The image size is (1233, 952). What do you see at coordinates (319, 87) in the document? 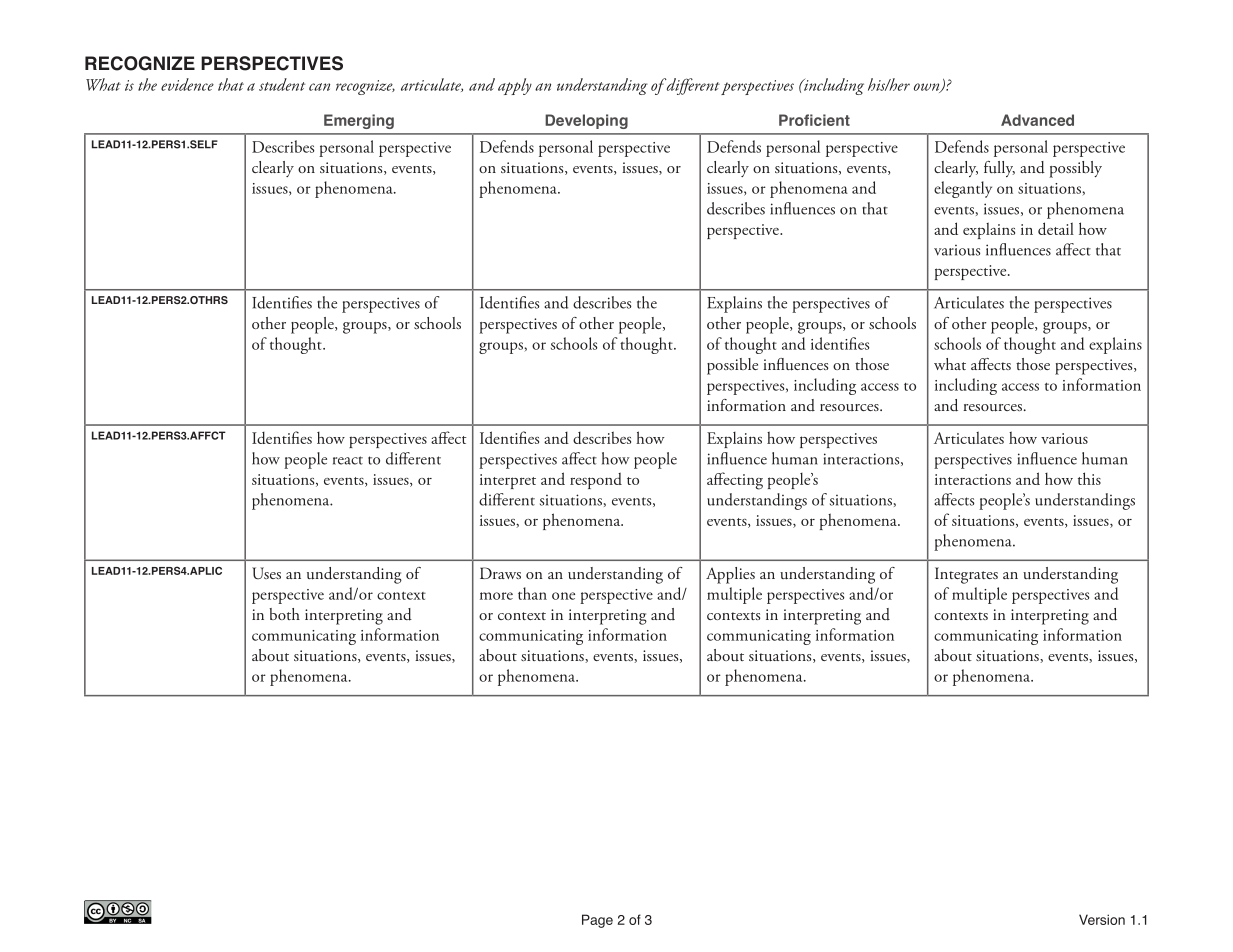
I see `can` at bounding box center [319, 87].
